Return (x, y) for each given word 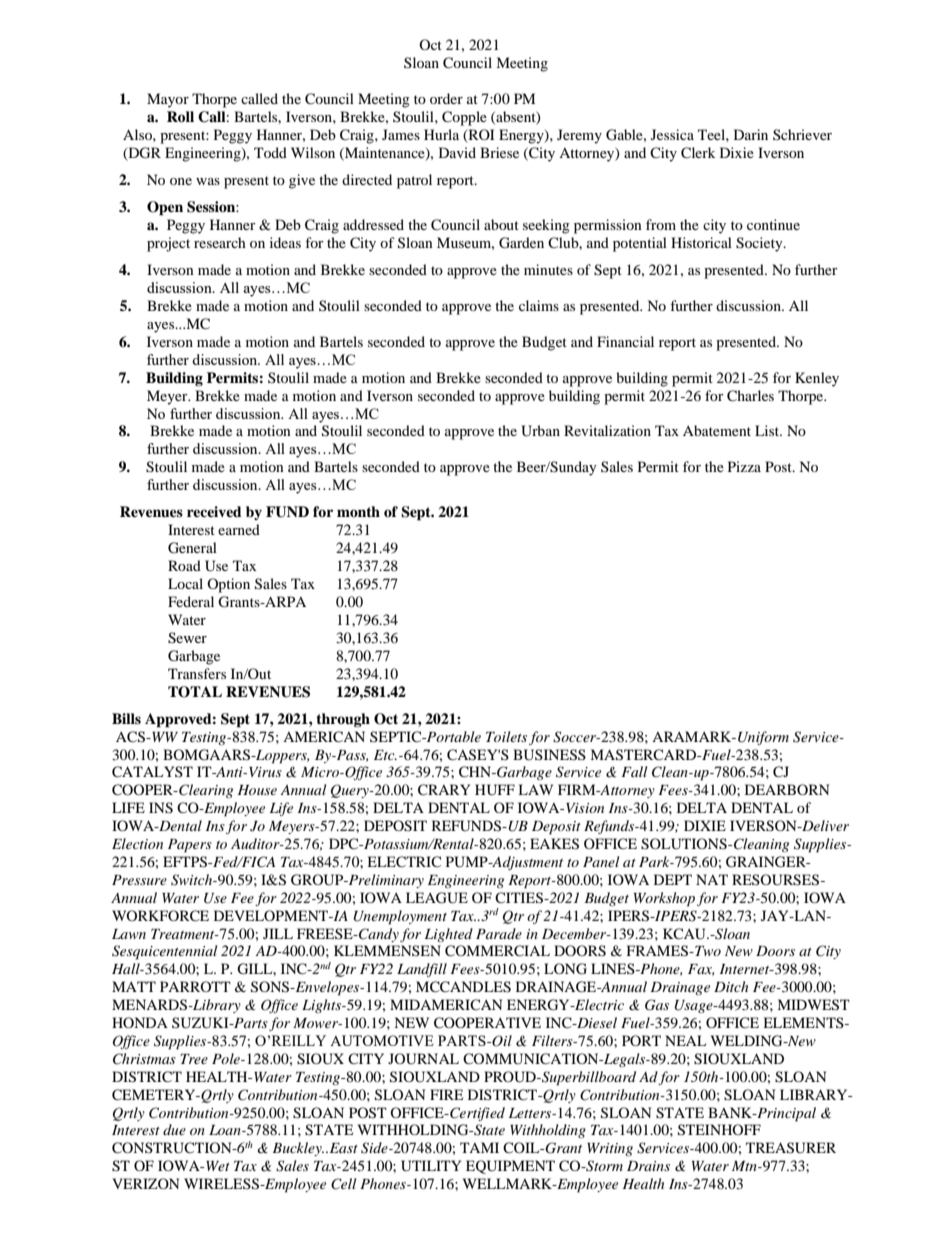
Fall (634, 771)
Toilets (506, 736)
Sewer (187, 638)
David (457, 152)
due (174, 1129)
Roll (180, 117)
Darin (751, 134)
